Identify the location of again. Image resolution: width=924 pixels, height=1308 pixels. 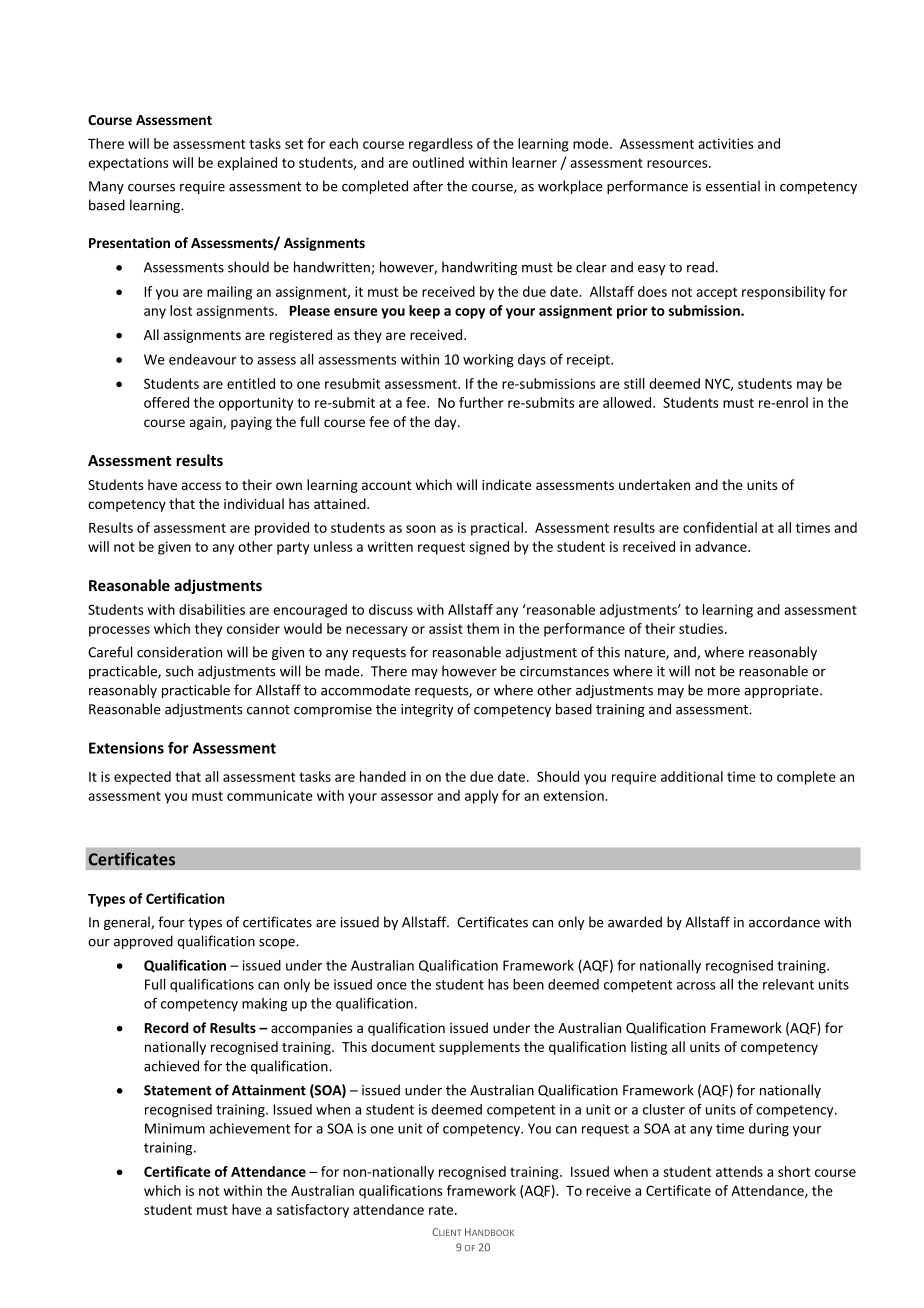
(206, 423).
